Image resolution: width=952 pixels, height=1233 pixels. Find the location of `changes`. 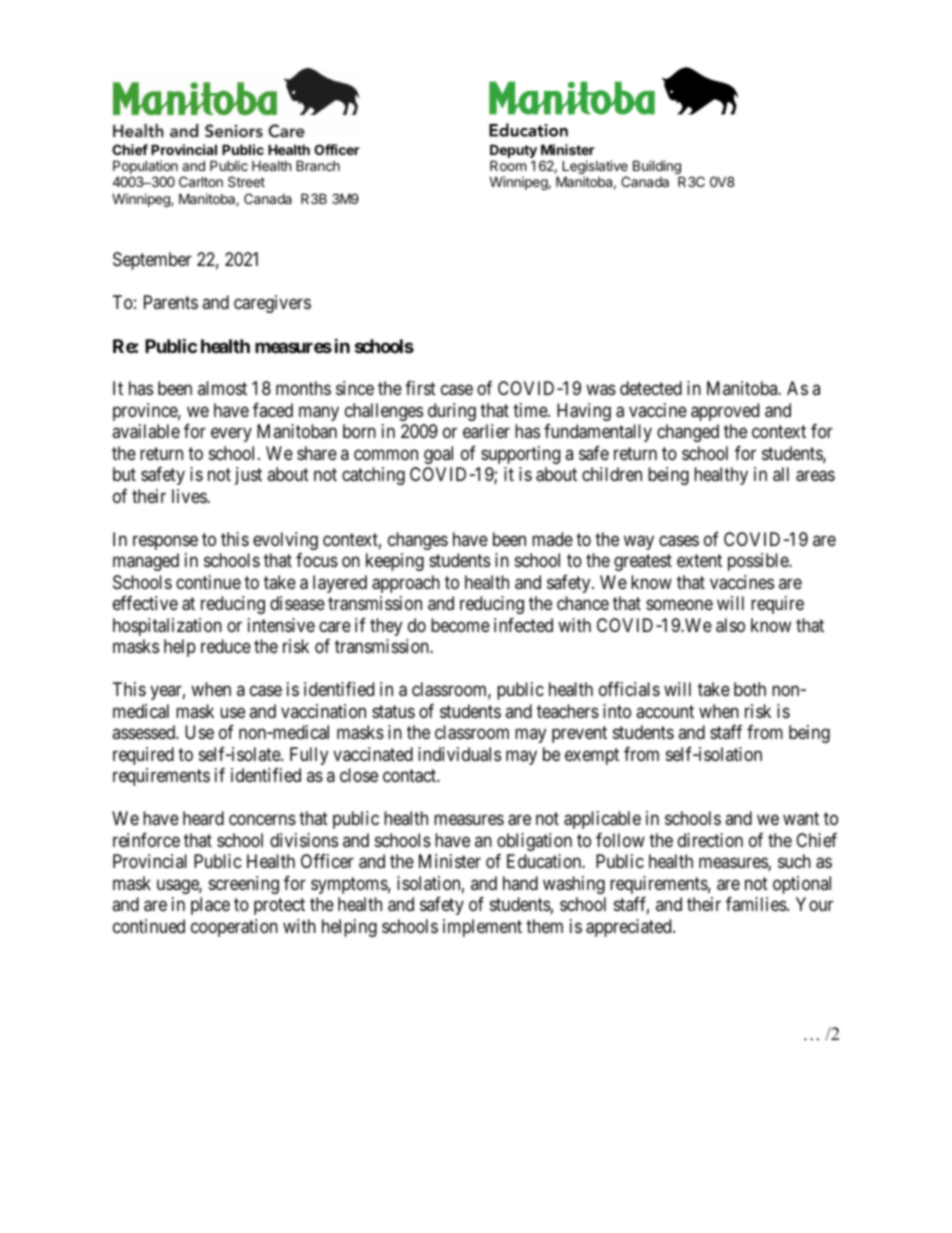

changes is located at coordinates (418, 541).
